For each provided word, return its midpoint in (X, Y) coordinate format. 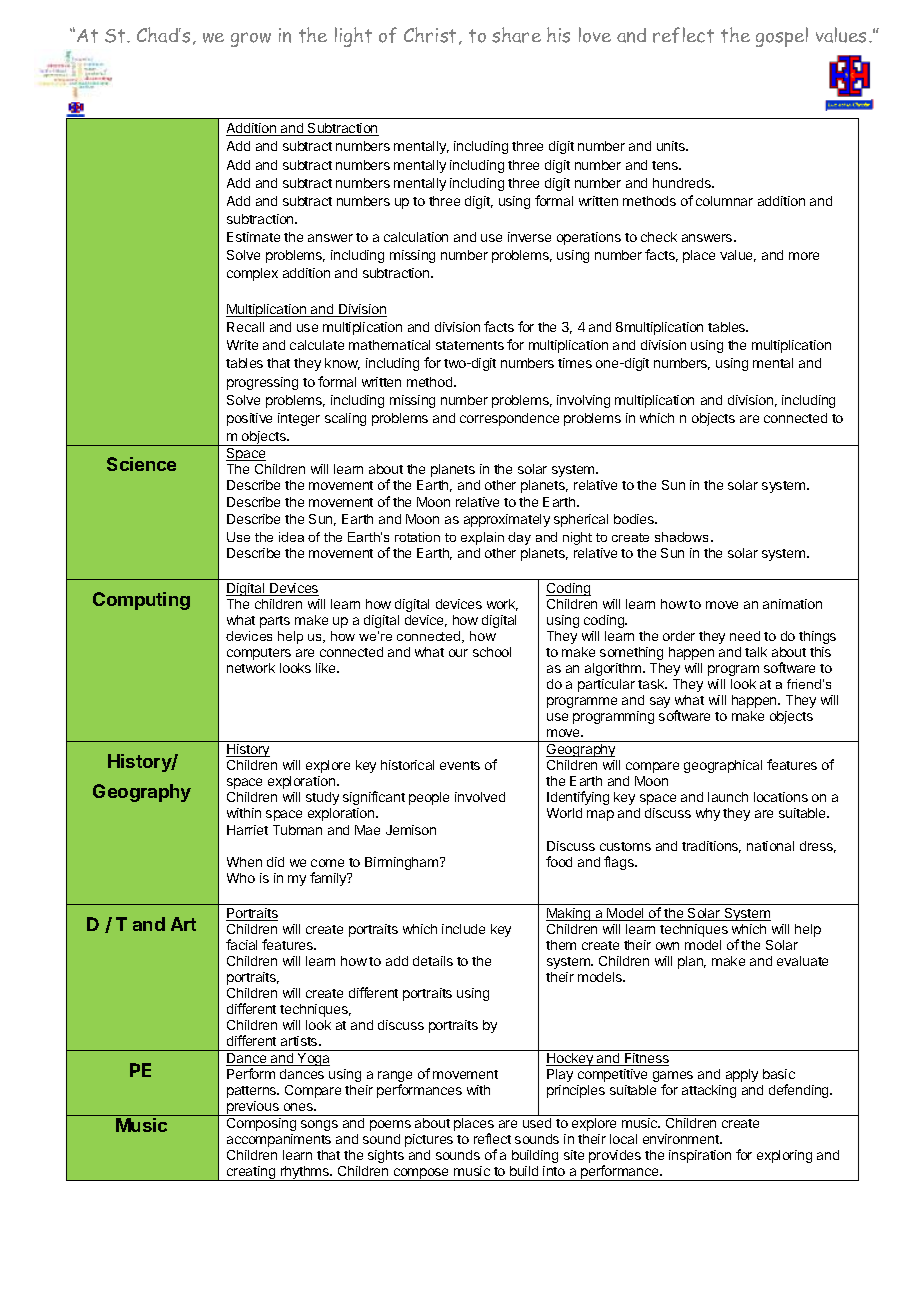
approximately (507, 520)
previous (253, 1108)
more (804, 256)
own (667, 946)
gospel (782, 37)
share (516, 35)
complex (252, 274)
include (463, 929)
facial (241, 944)
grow (251, 39)
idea (291, 537)
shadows (681, 537)
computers (259, 654)
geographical (723, 766)
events (460, 765)
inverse (529, 237)
